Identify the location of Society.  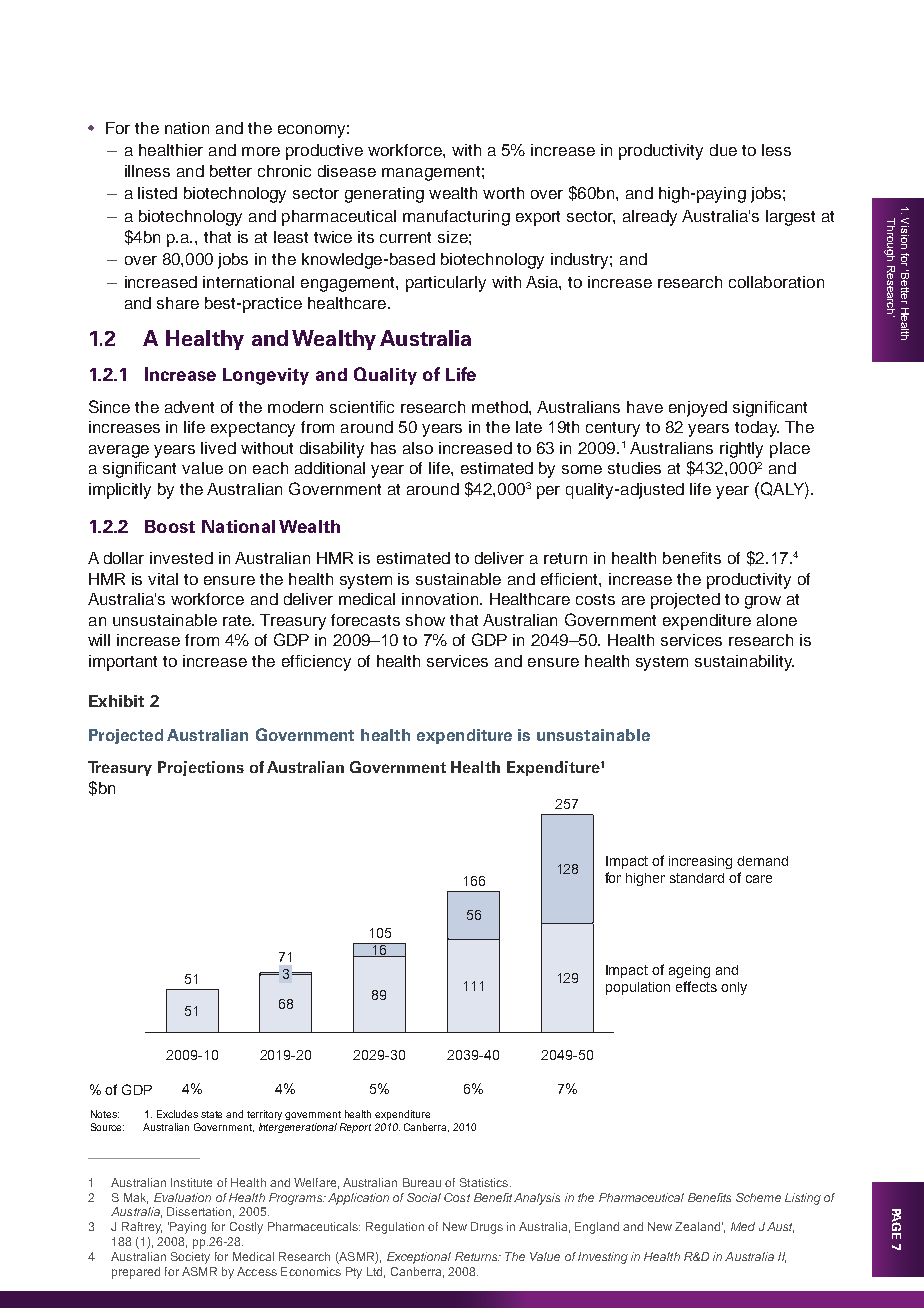
(190, 1258).
